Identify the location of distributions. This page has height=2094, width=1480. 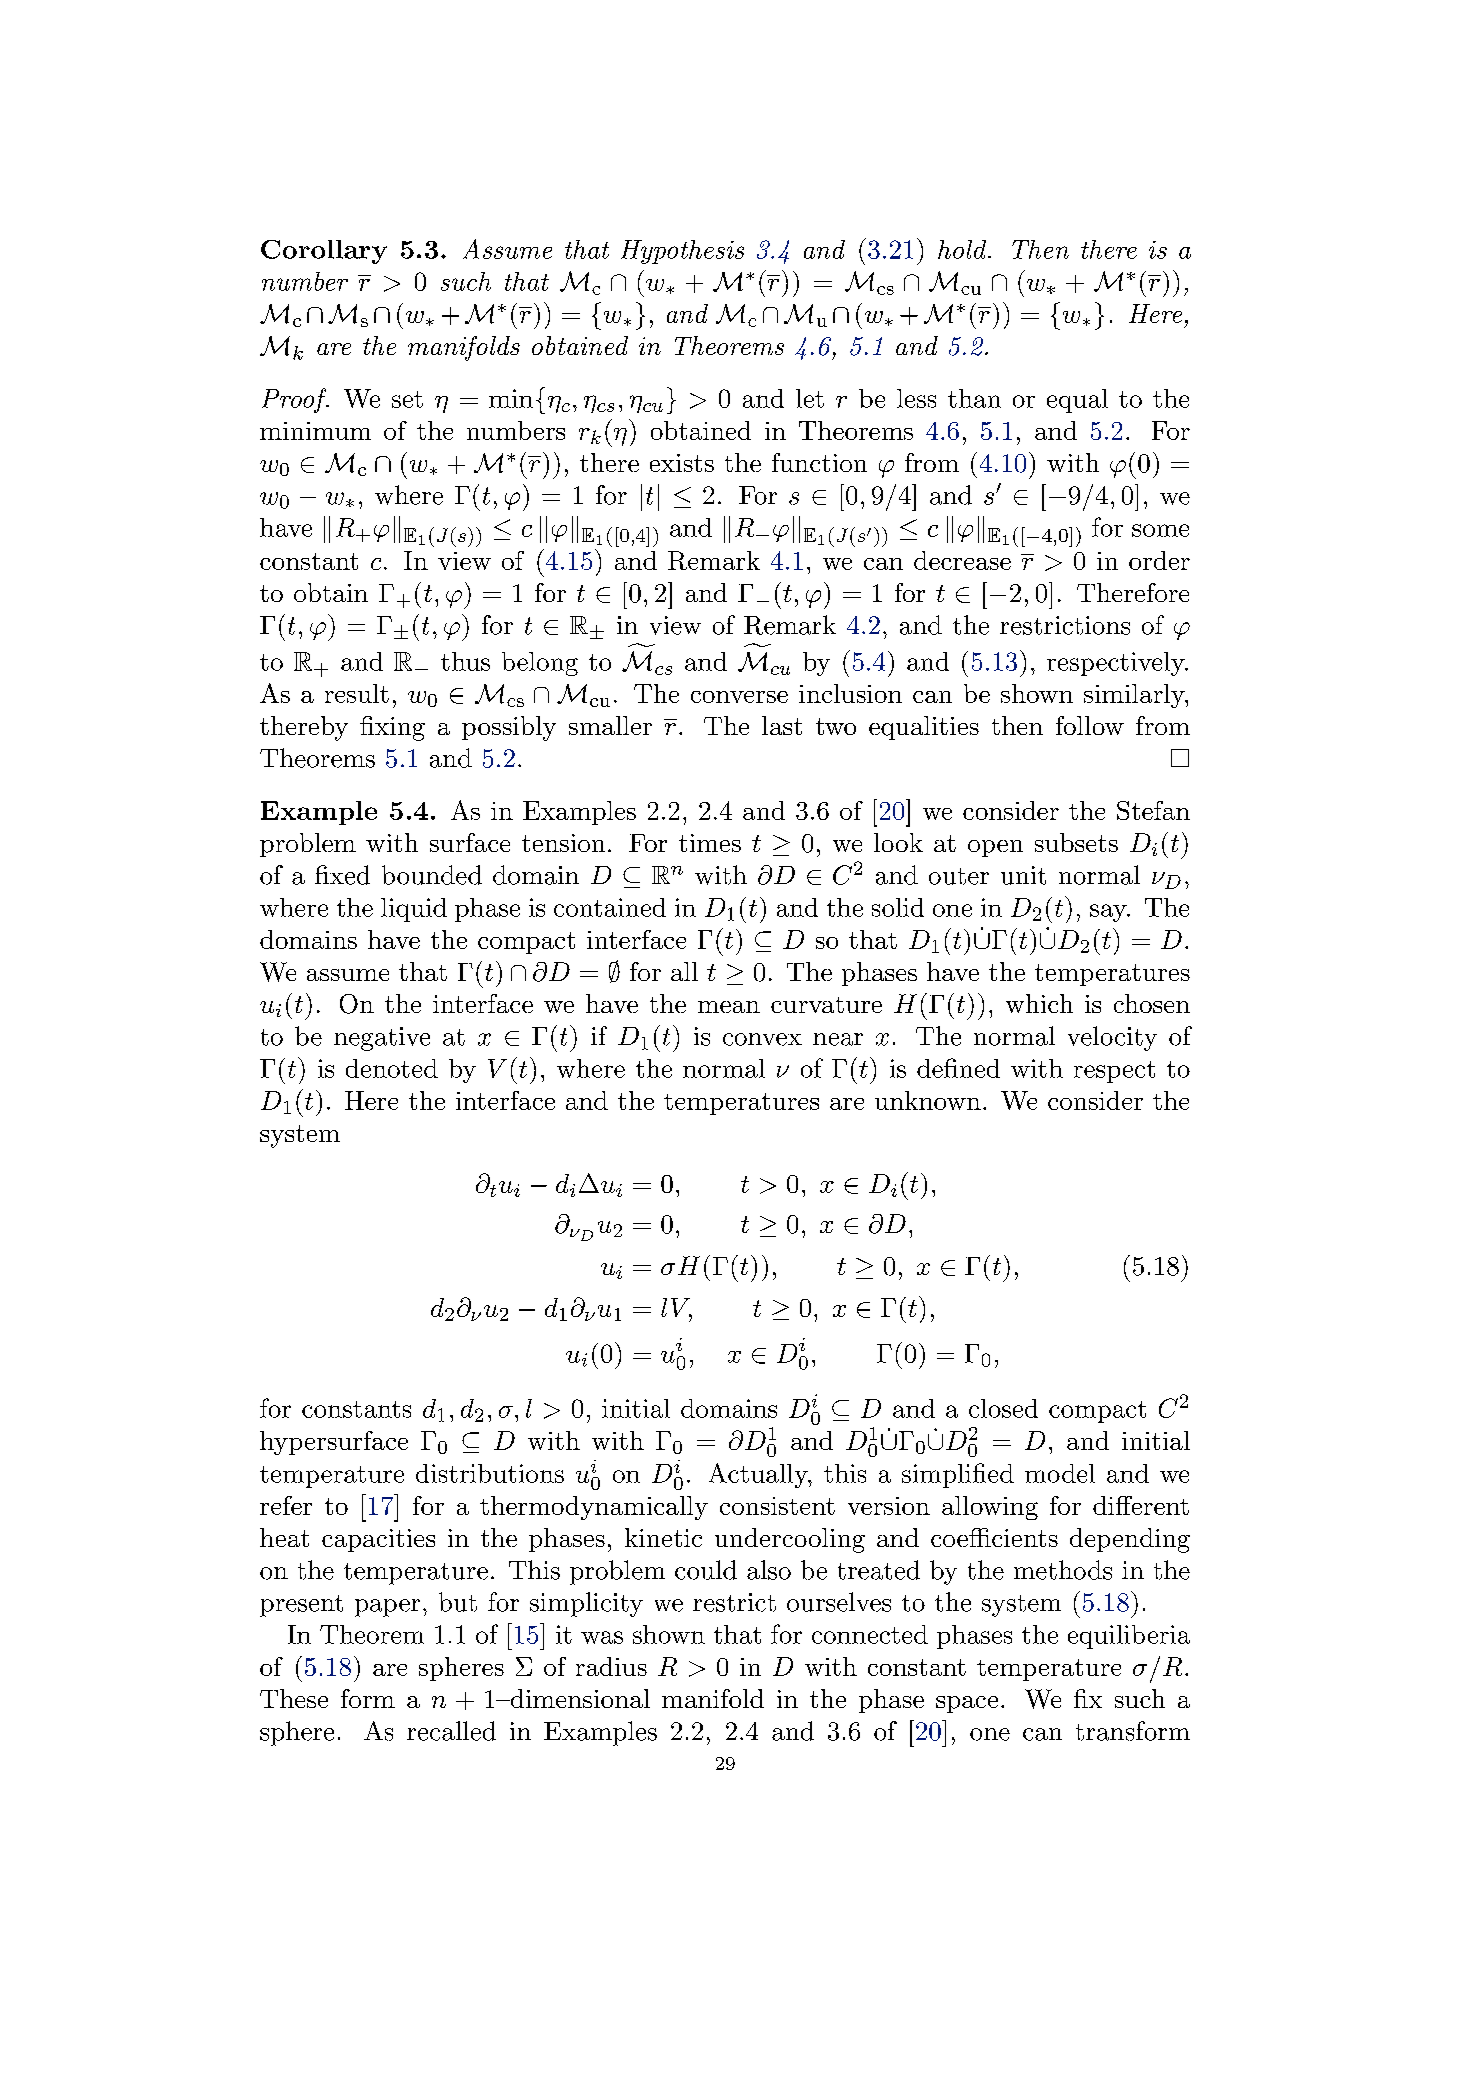
(490, 1473).
